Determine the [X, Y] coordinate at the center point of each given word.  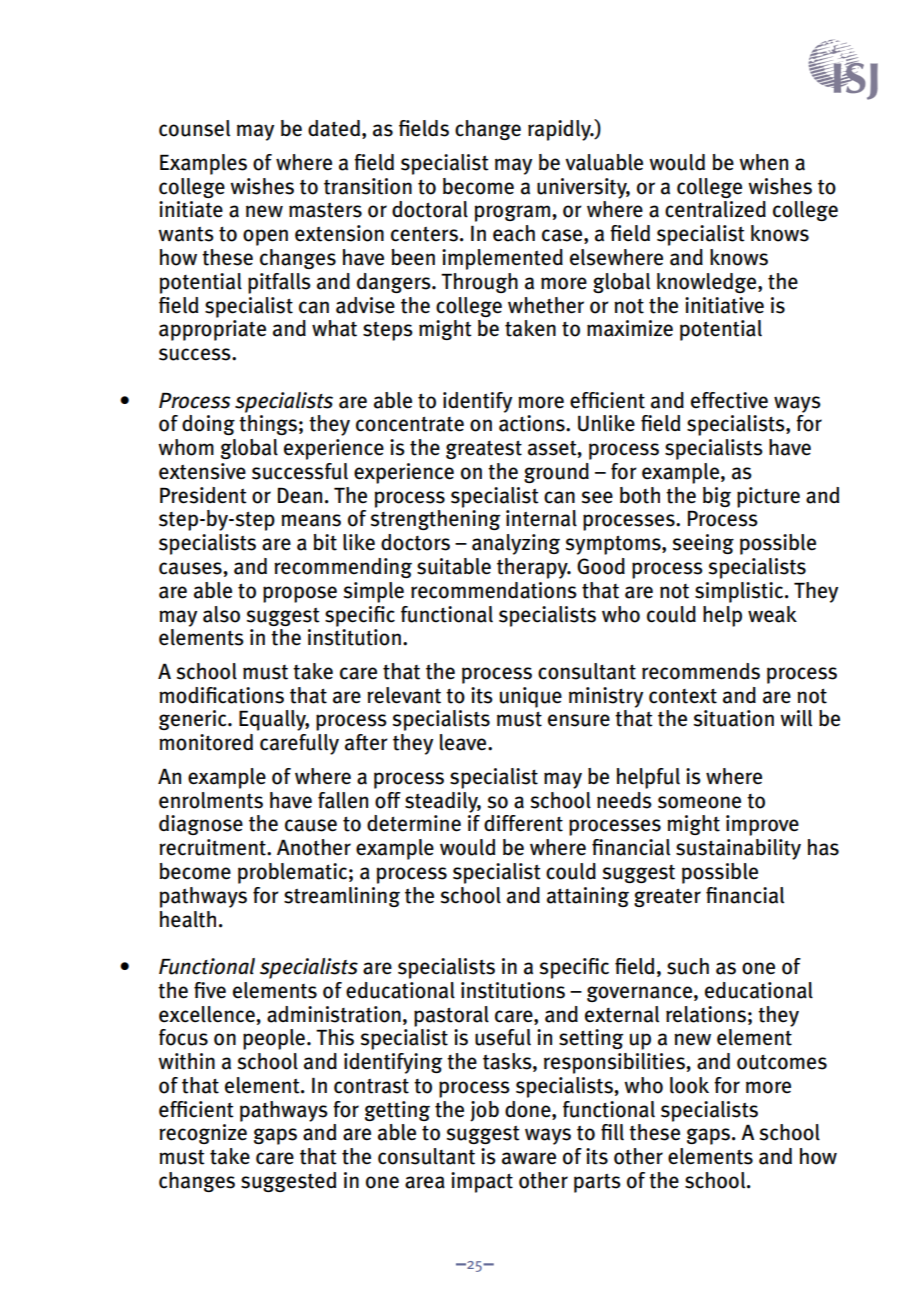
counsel [194, 128]
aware [529, 1158]
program [512, 213]
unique [531, 697]
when [763, 162]
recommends [701, 671]
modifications [221, 695]
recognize [203, 1134]
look [689, 1085]
